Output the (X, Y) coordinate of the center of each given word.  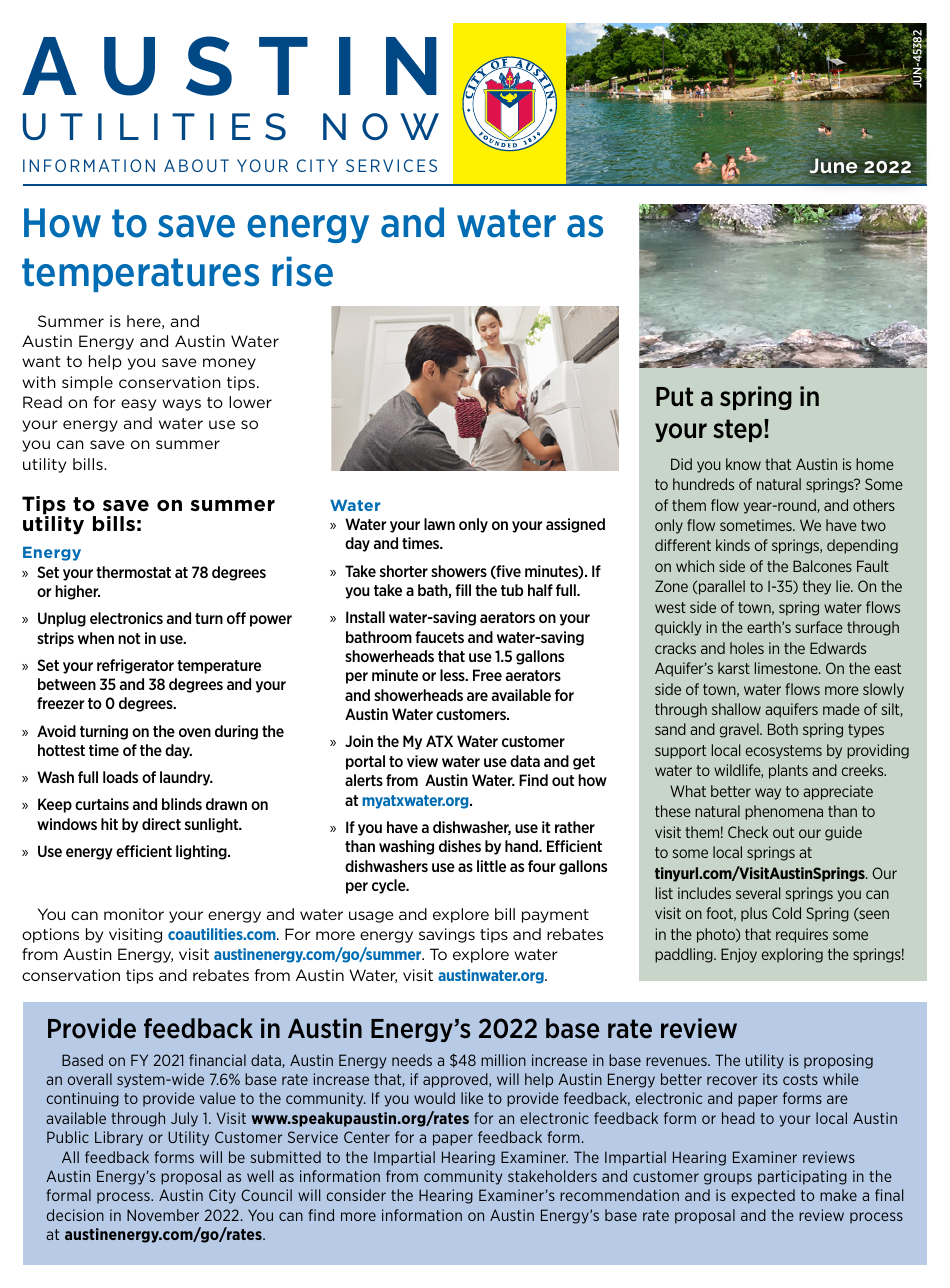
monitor (134, 914)
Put (674, 396)
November (163, 1215)
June (833, 165)
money (229, 364)
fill (463, 590)
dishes (460, 846)
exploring (792, 955)
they (817, 587)
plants (788, 771)
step (739, 430)
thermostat (133, 572)
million (503, 1060)
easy (138, 405)
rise (302, 271)
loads (120, 777)
